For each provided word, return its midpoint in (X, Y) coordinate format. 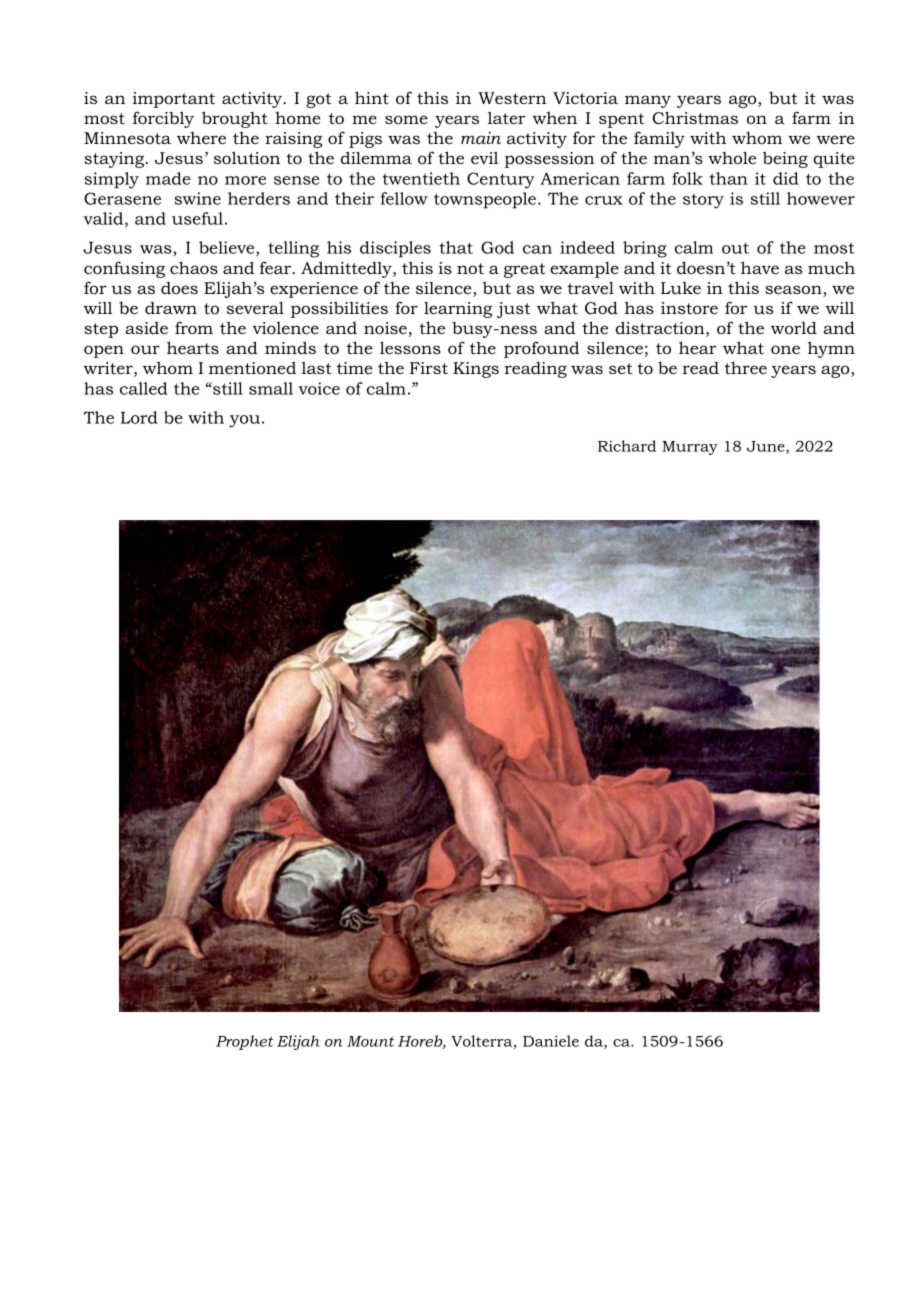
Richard (627, 446)
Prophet (244, 1042)
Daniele (551, 1041)
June (767, 447)
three (746, 367)
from (194, 327)
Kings (476, 370)
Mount (370, 1041)
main (481, 138)
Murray (690, 448)
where (201, 138)
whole (732, 157)
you (244, 421)
